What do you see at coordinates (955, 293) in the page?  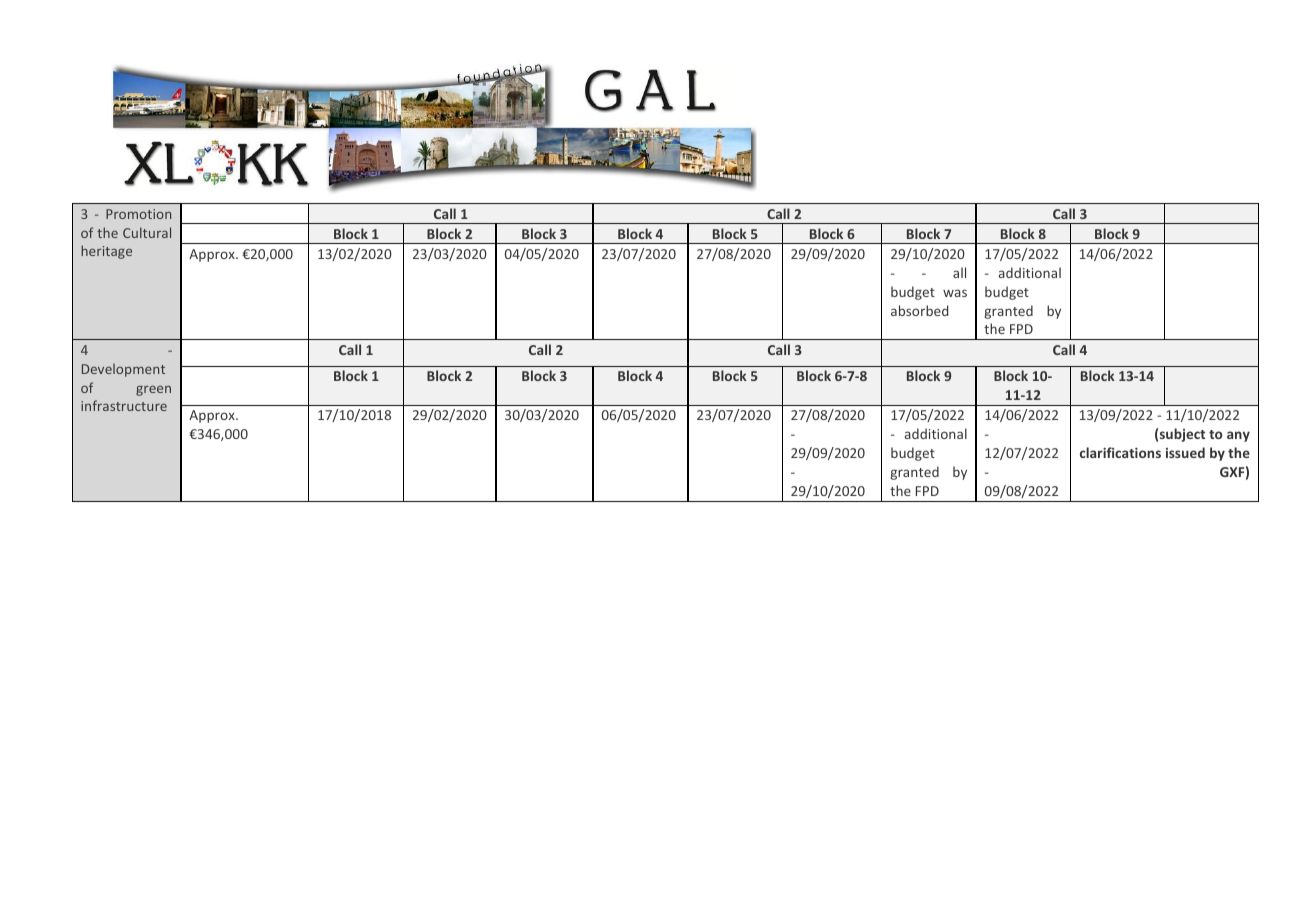 I see `was` at bounding box center [955, 293].
